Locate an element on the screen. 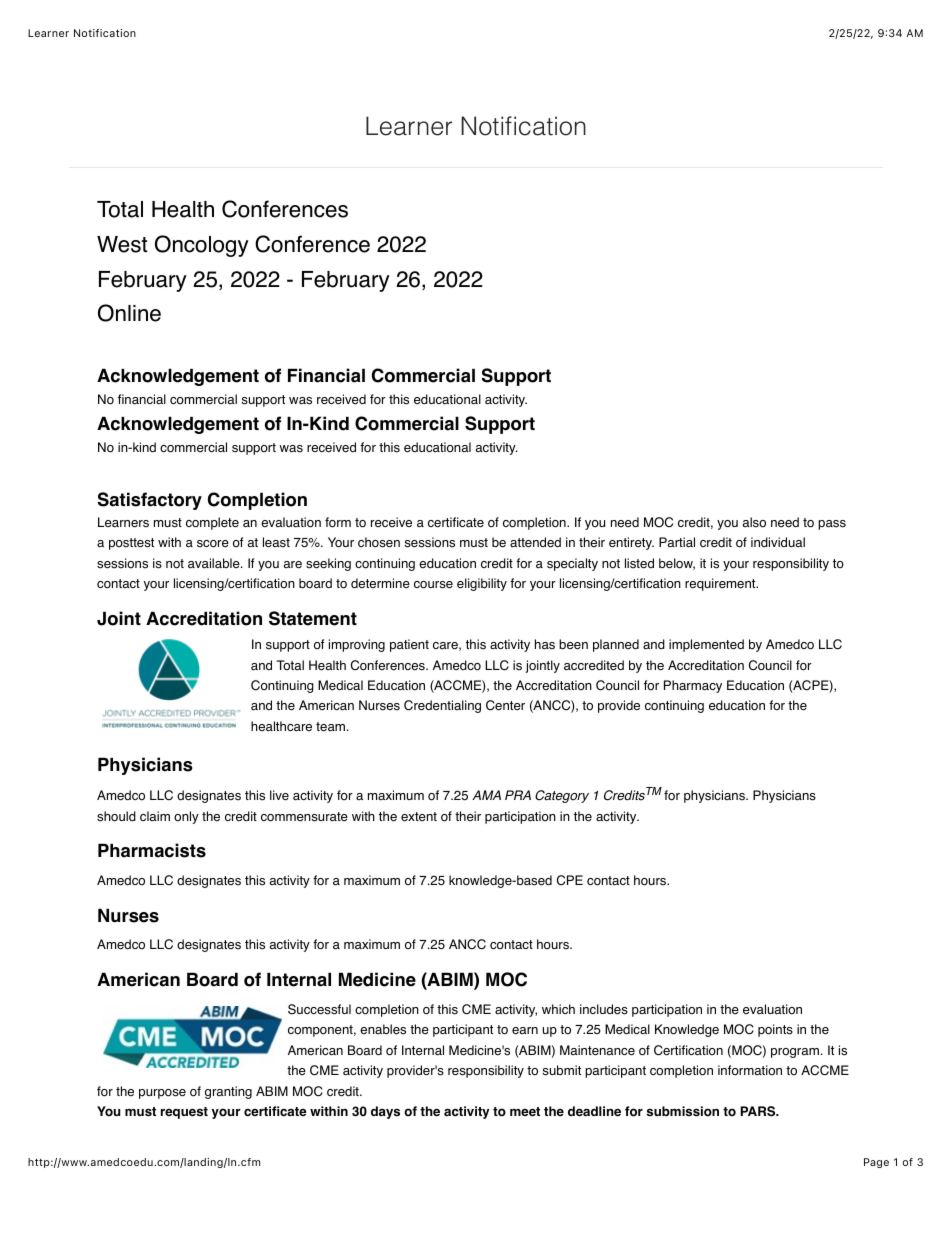 The width and height of the screenshot is (952, 1233). attended is located at coordinates (535, 542).
